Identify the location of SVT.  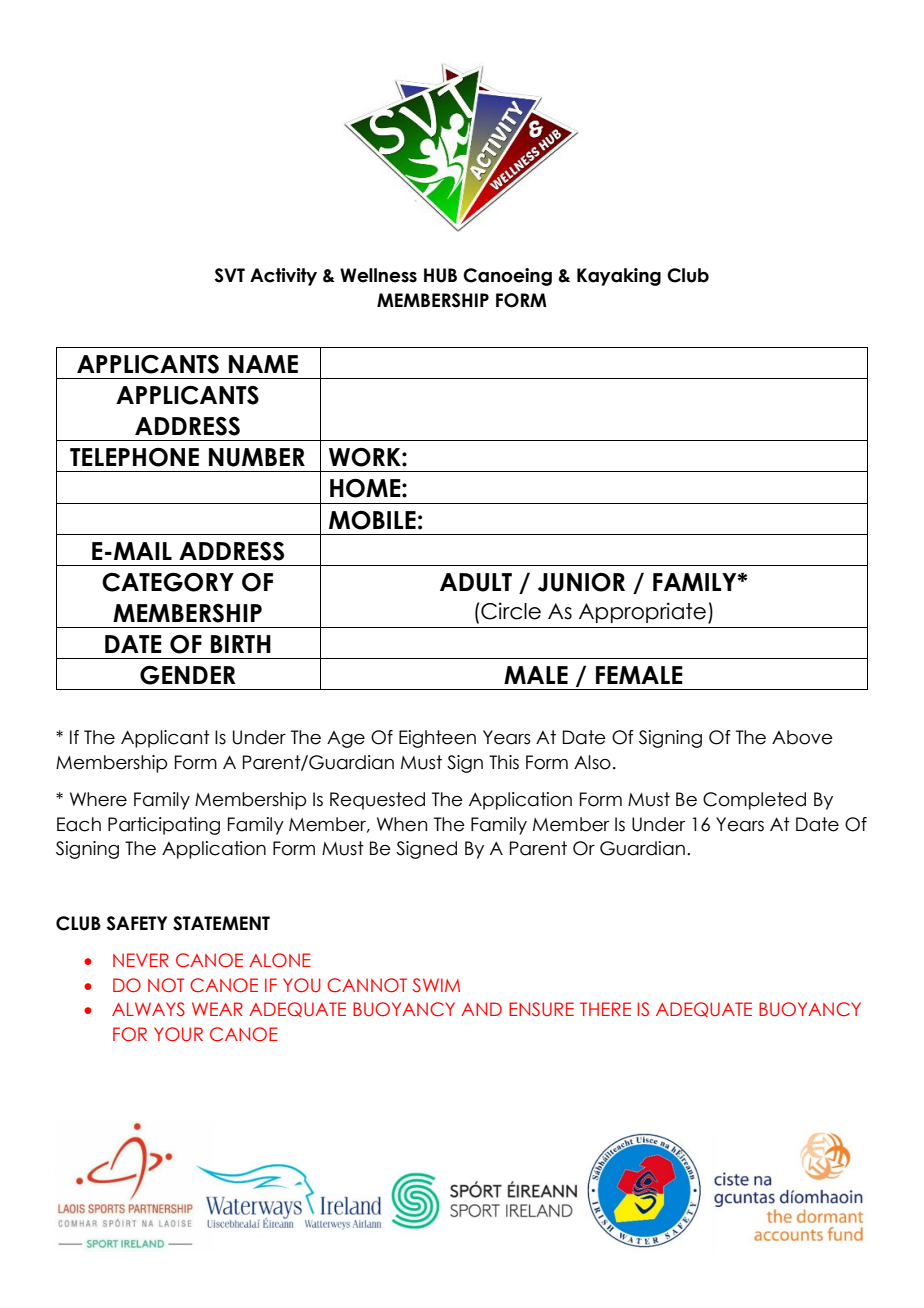
(230, 275).
